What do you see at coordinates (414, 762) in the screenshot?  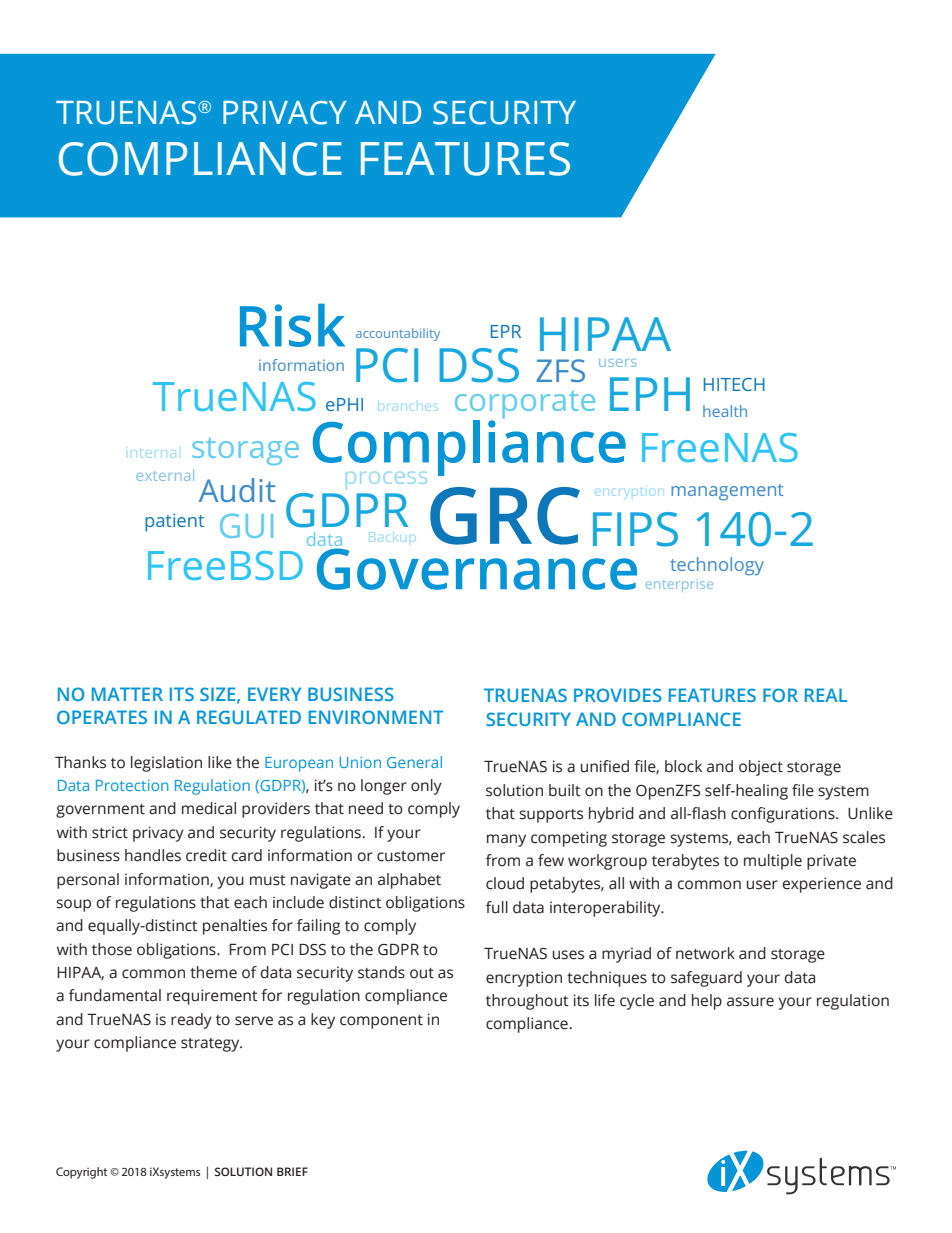 I see `General` at bounding box center [414, 762].
